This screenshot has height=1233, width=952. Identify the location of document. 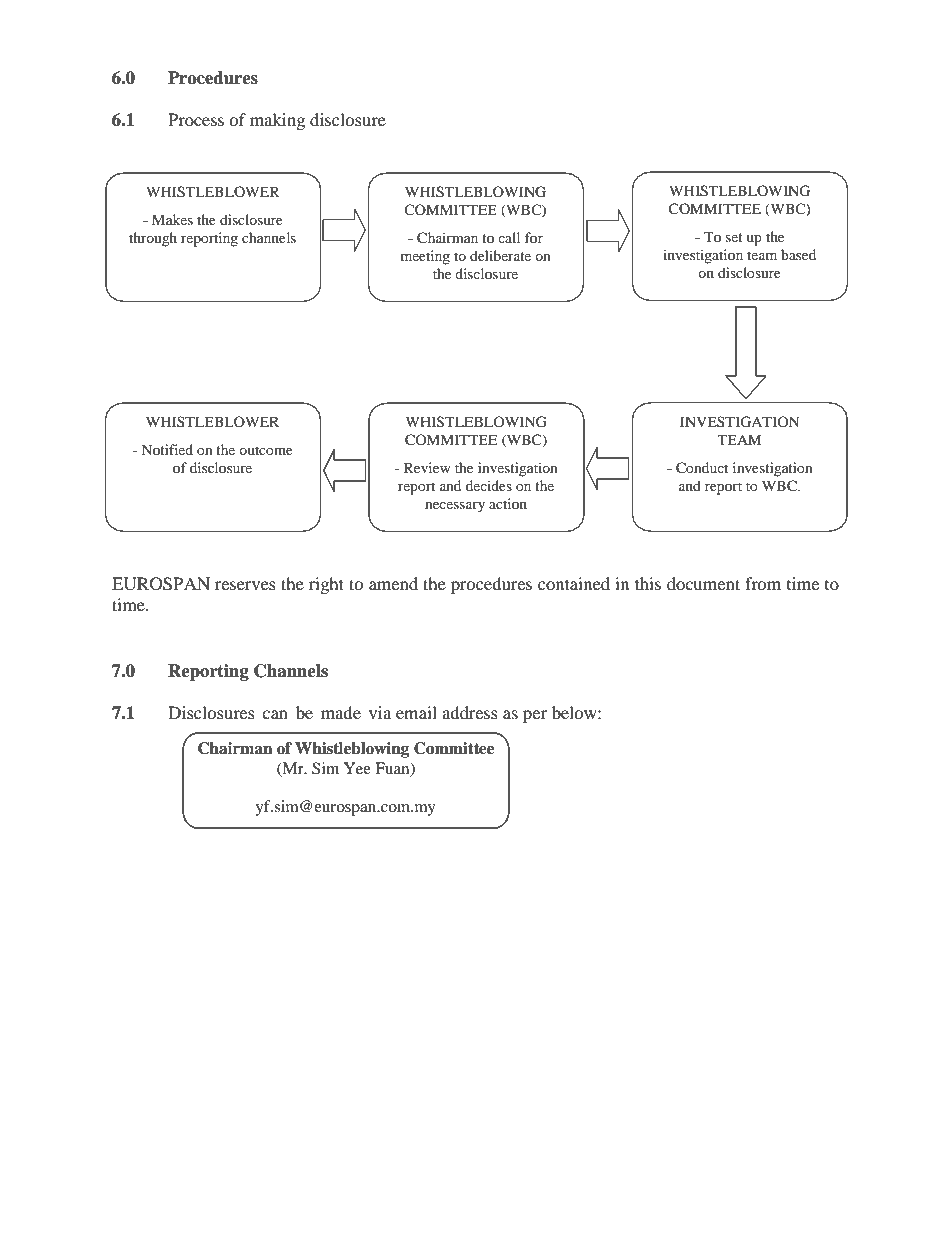
(703, 583).
